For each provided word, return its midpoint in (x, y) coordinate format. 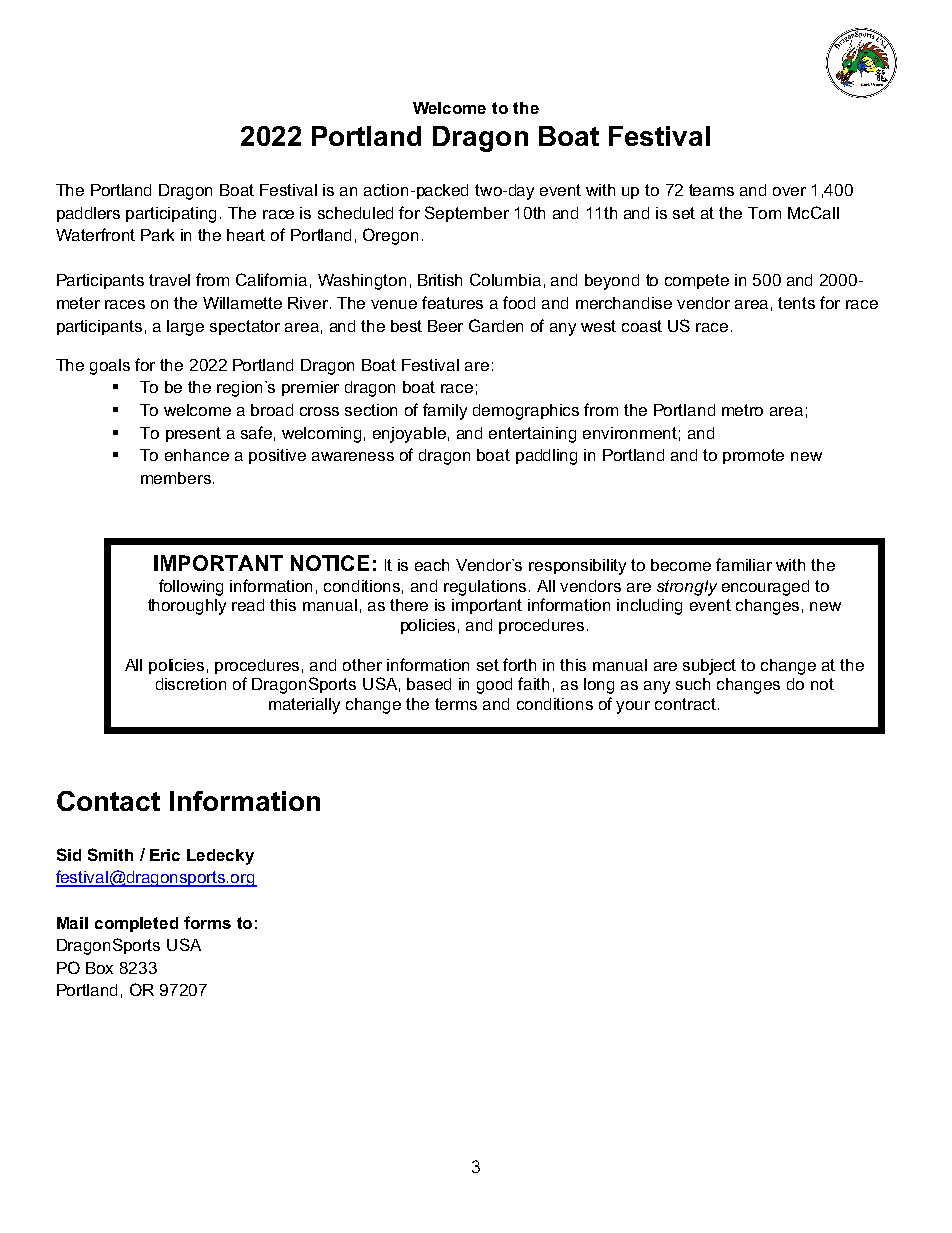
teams (711, 190)
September (467, 214)
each (432, 565)
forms (207, 922)
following (191, 587)
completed (136, 924)
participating (171, 215)
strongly (687, 588)
